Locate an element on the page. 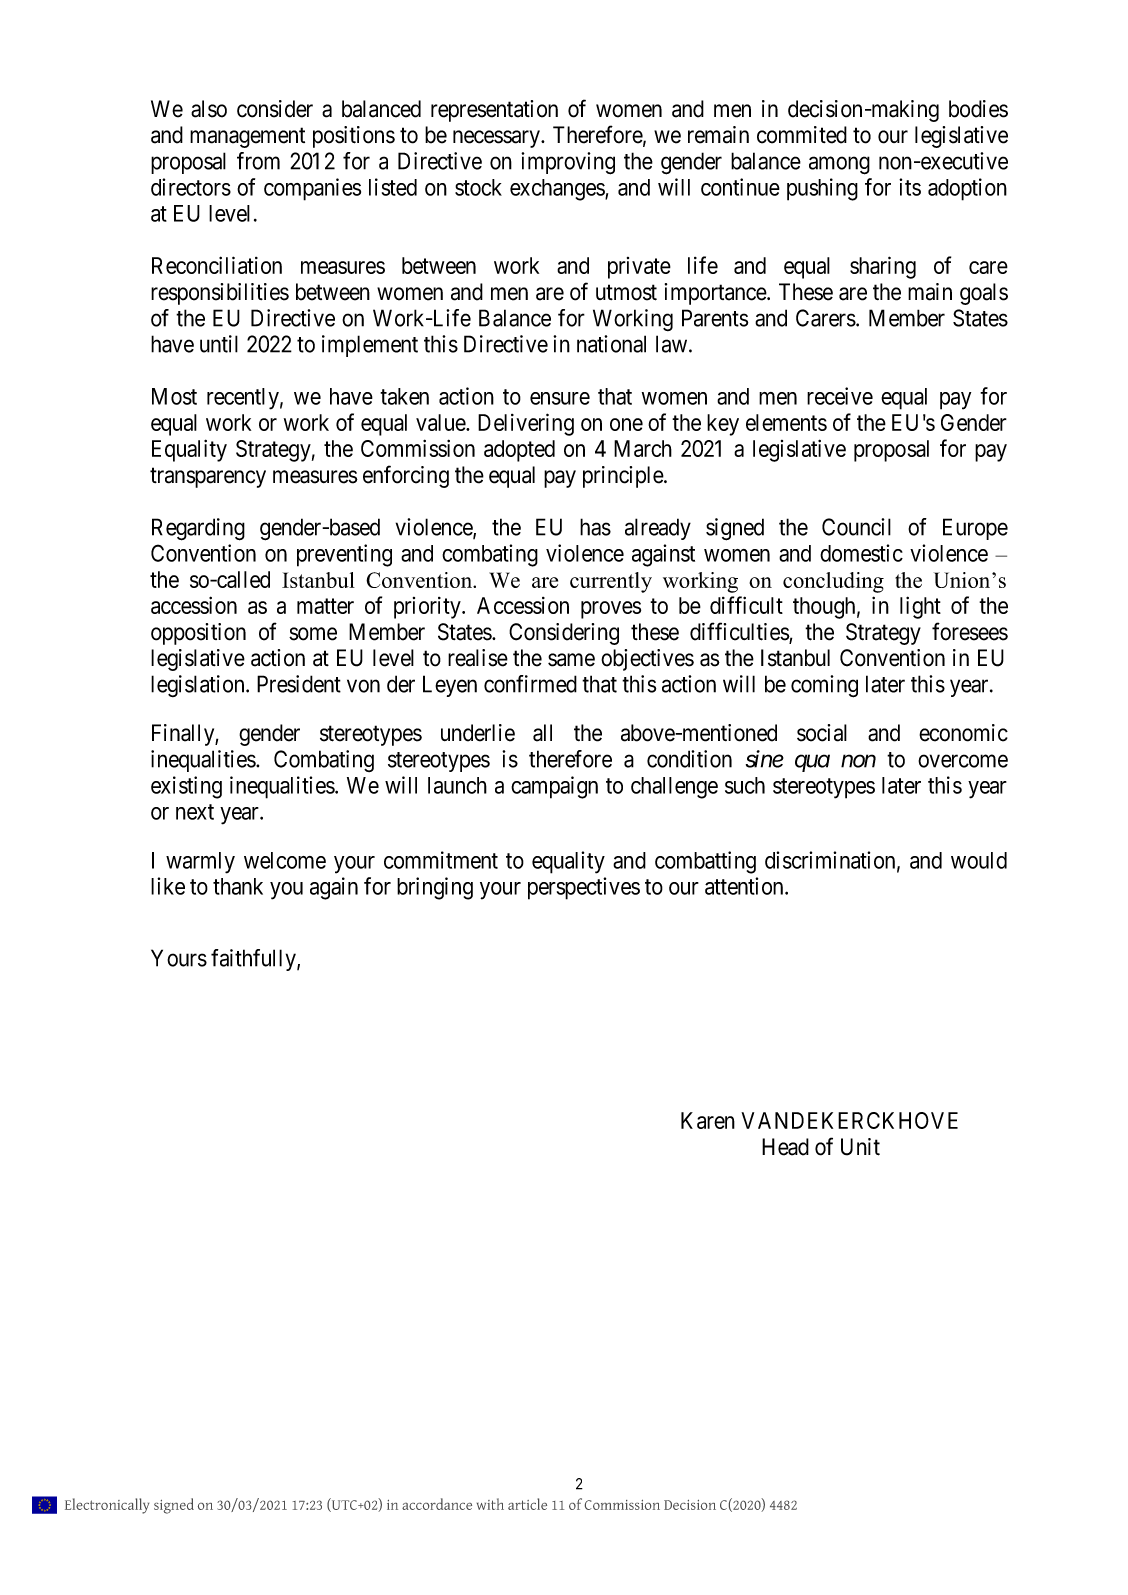  Electronically is located at coordinates (107, 1506).
